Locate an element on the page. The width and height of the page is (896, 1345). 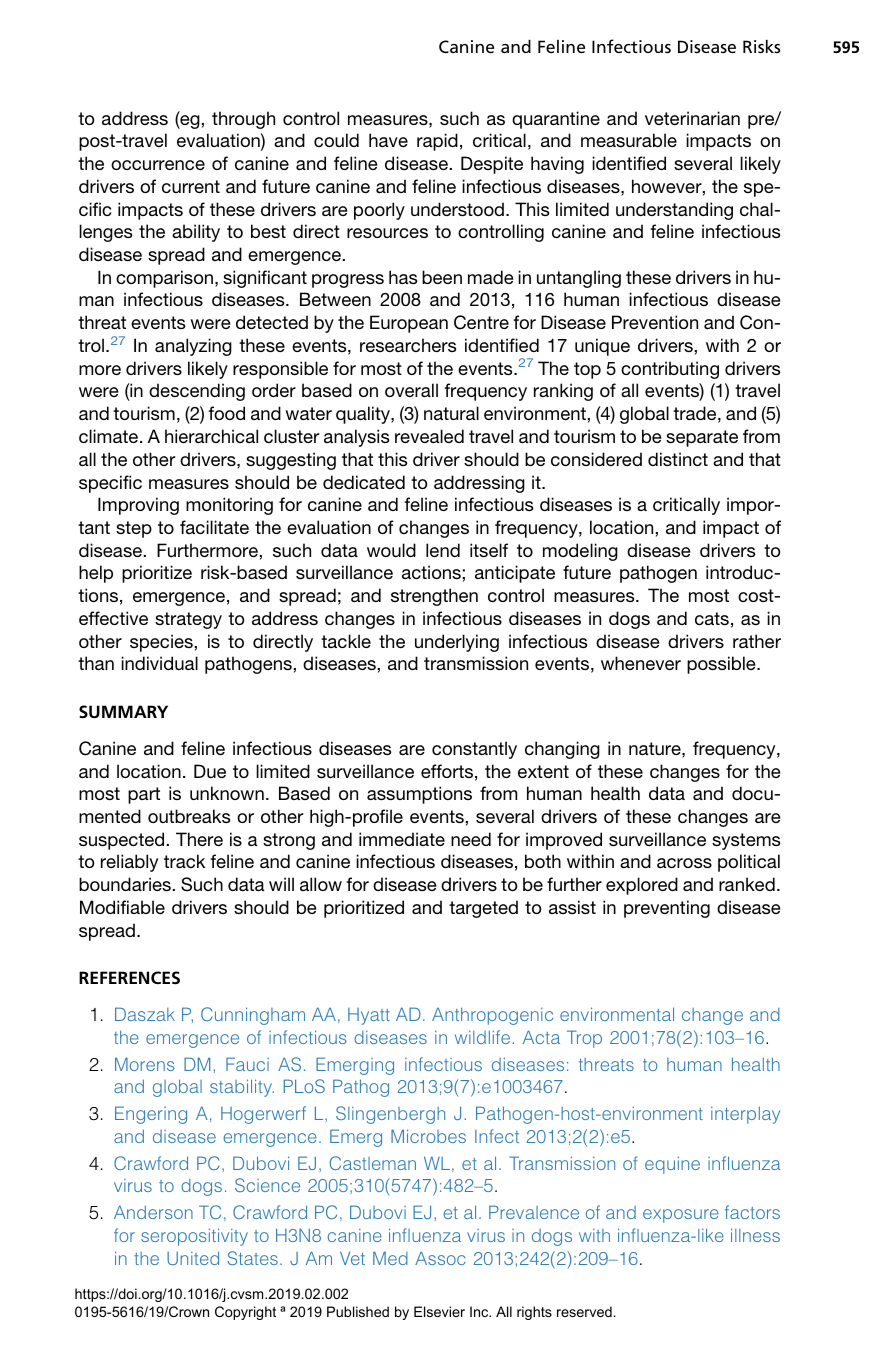
Assoc is located at coordinates (440, 1258).
